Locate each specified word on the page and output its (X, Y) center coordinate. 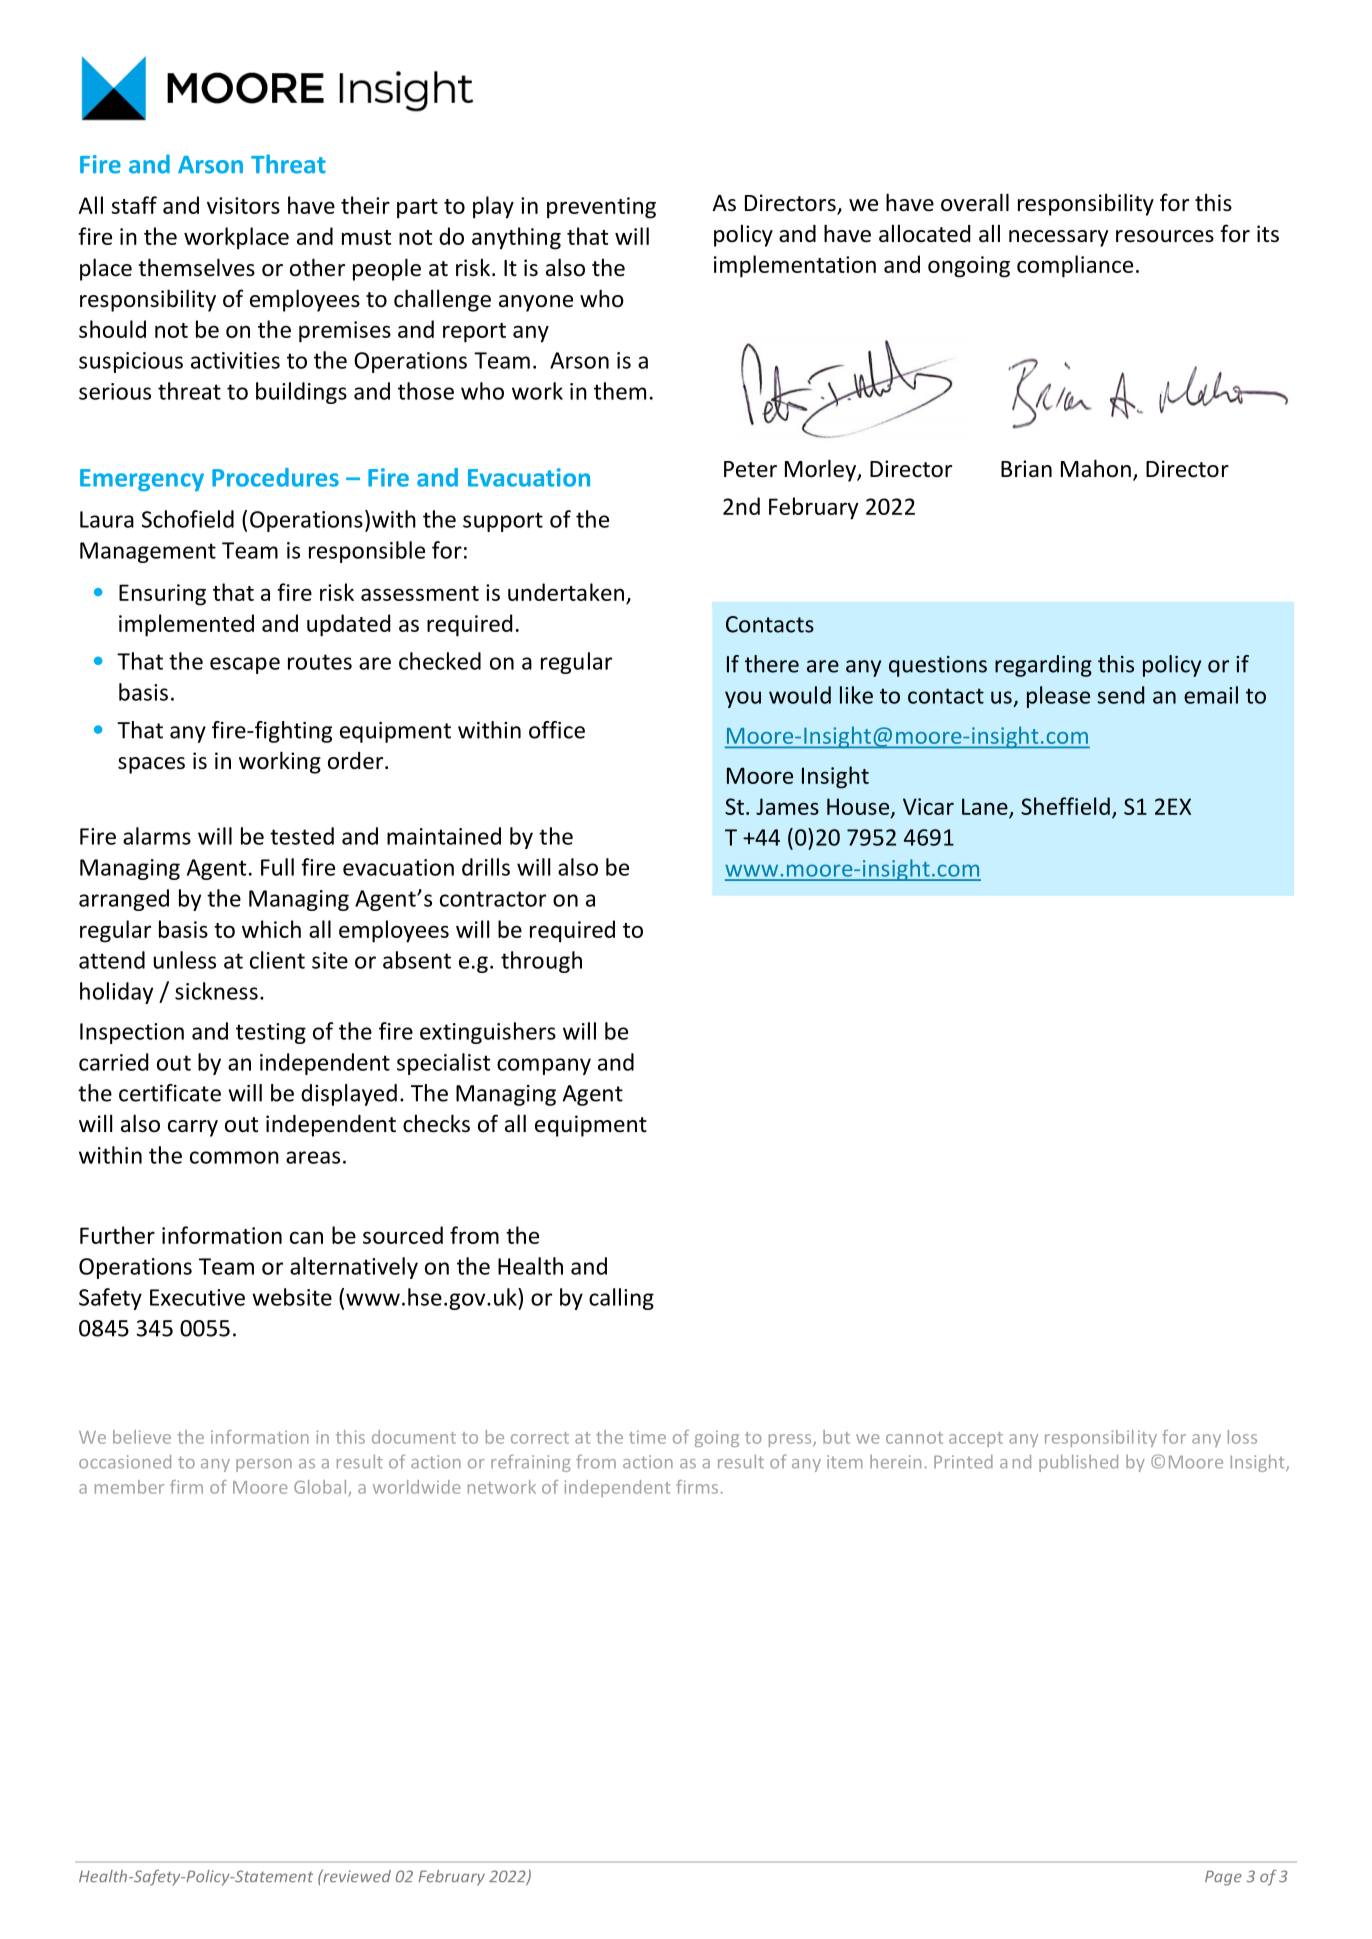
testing (271, 1033)
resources (1165, 236)
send (1121, 695)
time (647, 1437)
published (1078, 1463)
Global (321, 1488)
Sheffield (1065, 806)
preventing (601, 208)
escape (245, 665)
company (544, 1066)
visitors (243, 205)
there (772, 664)
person (264, 1465)
